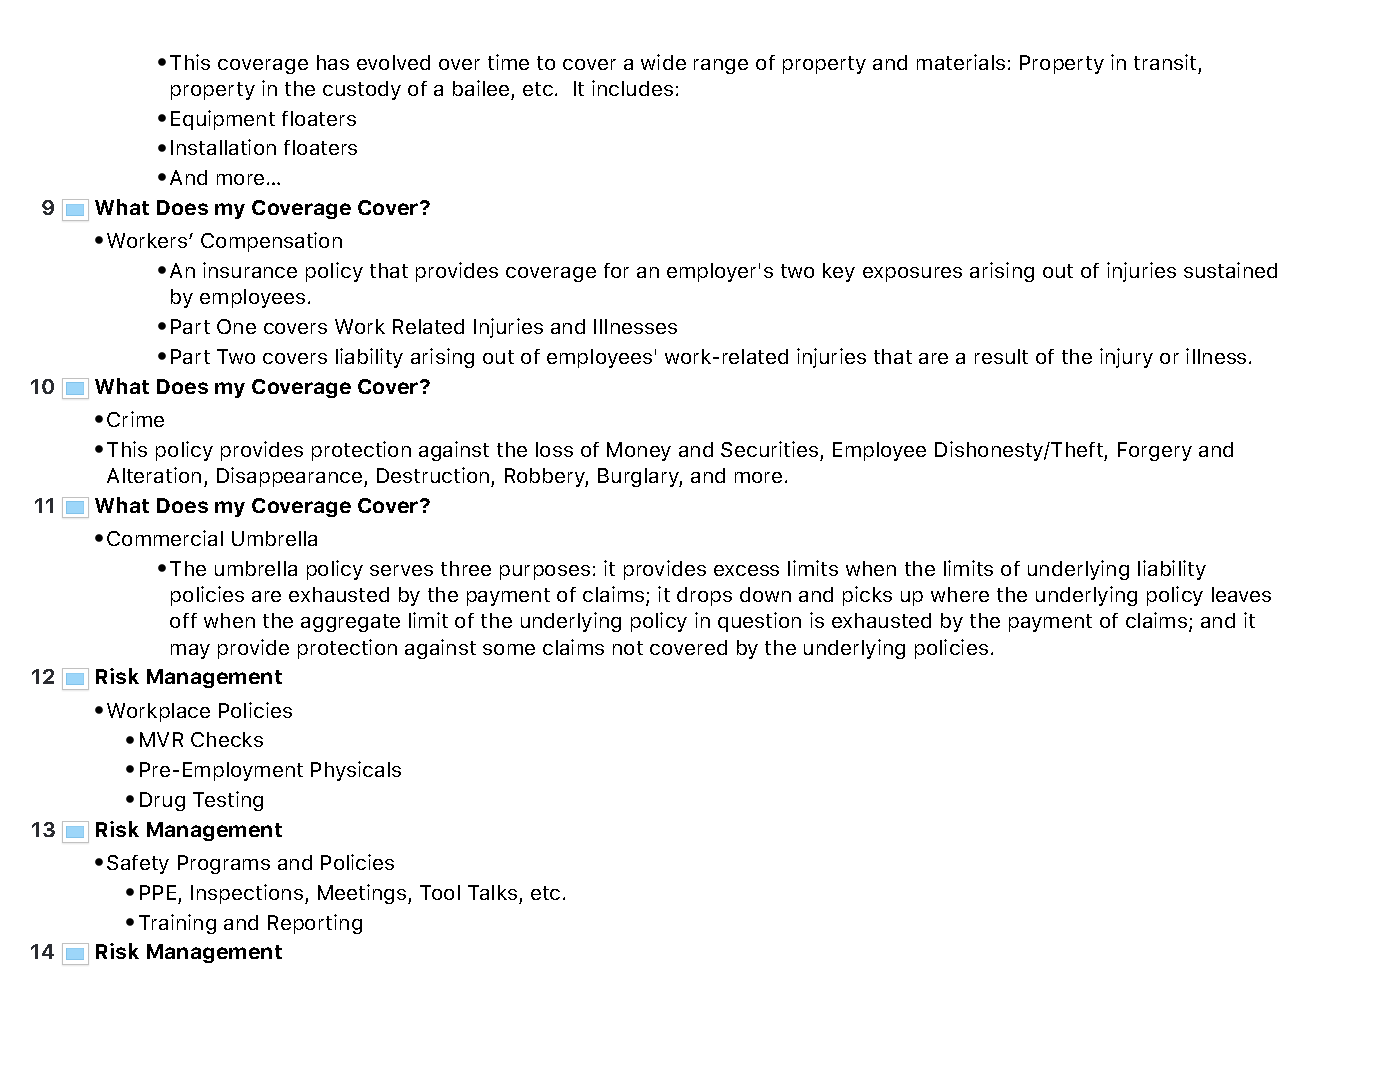  I want to click on not, so click(628, 648).
